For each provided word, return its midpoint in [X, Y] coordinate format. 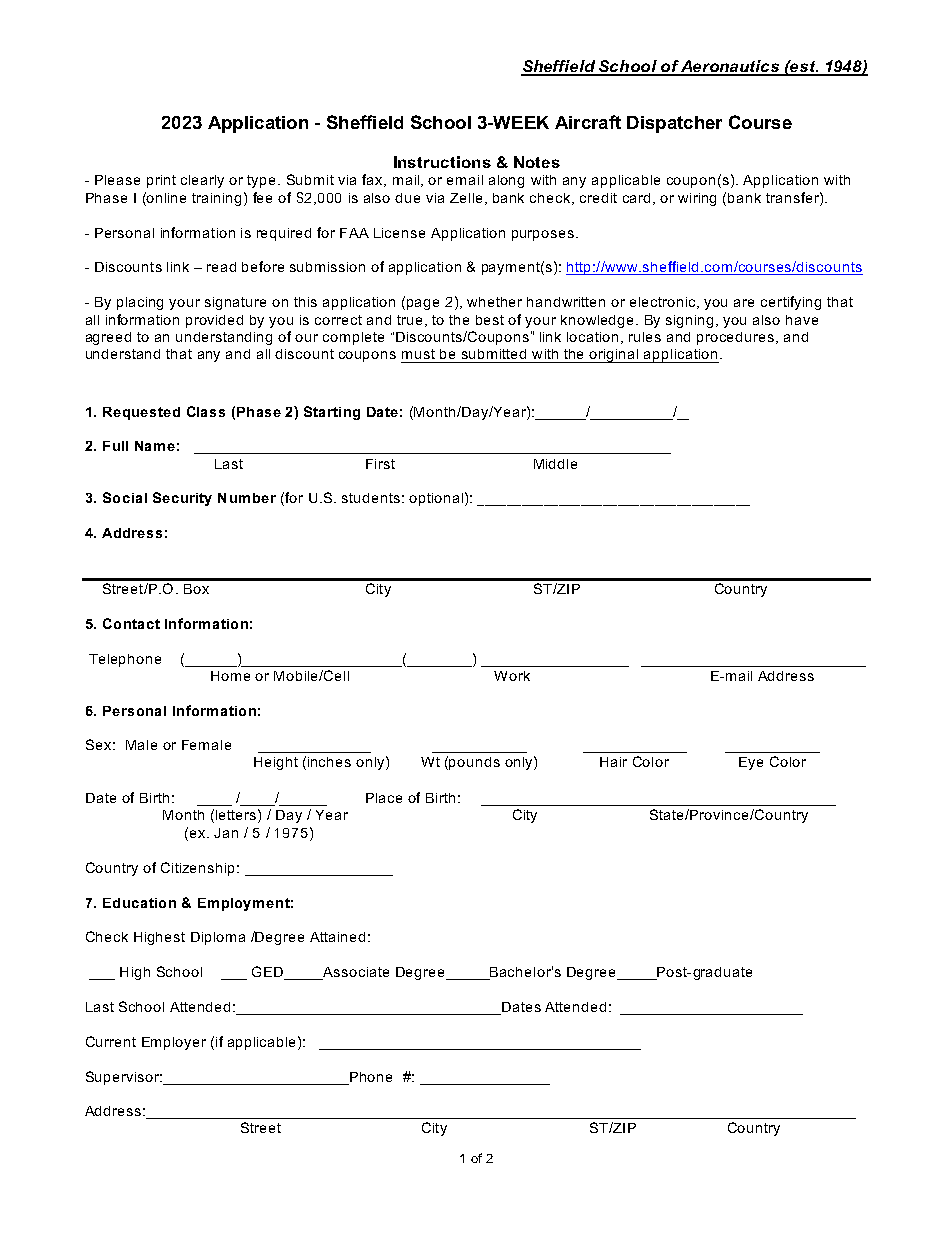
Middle [555, 464]
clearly [202, 181]
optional [436, 499]
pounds [474, 763]
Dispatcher [674, 124]
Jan [226, 833]
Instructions [442, 162]
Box [196, 589]
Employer [174, 1043]
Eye [751, 763]
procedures [735, 338]
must [418, 354]
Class [206, 411]
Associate [355, 973]
